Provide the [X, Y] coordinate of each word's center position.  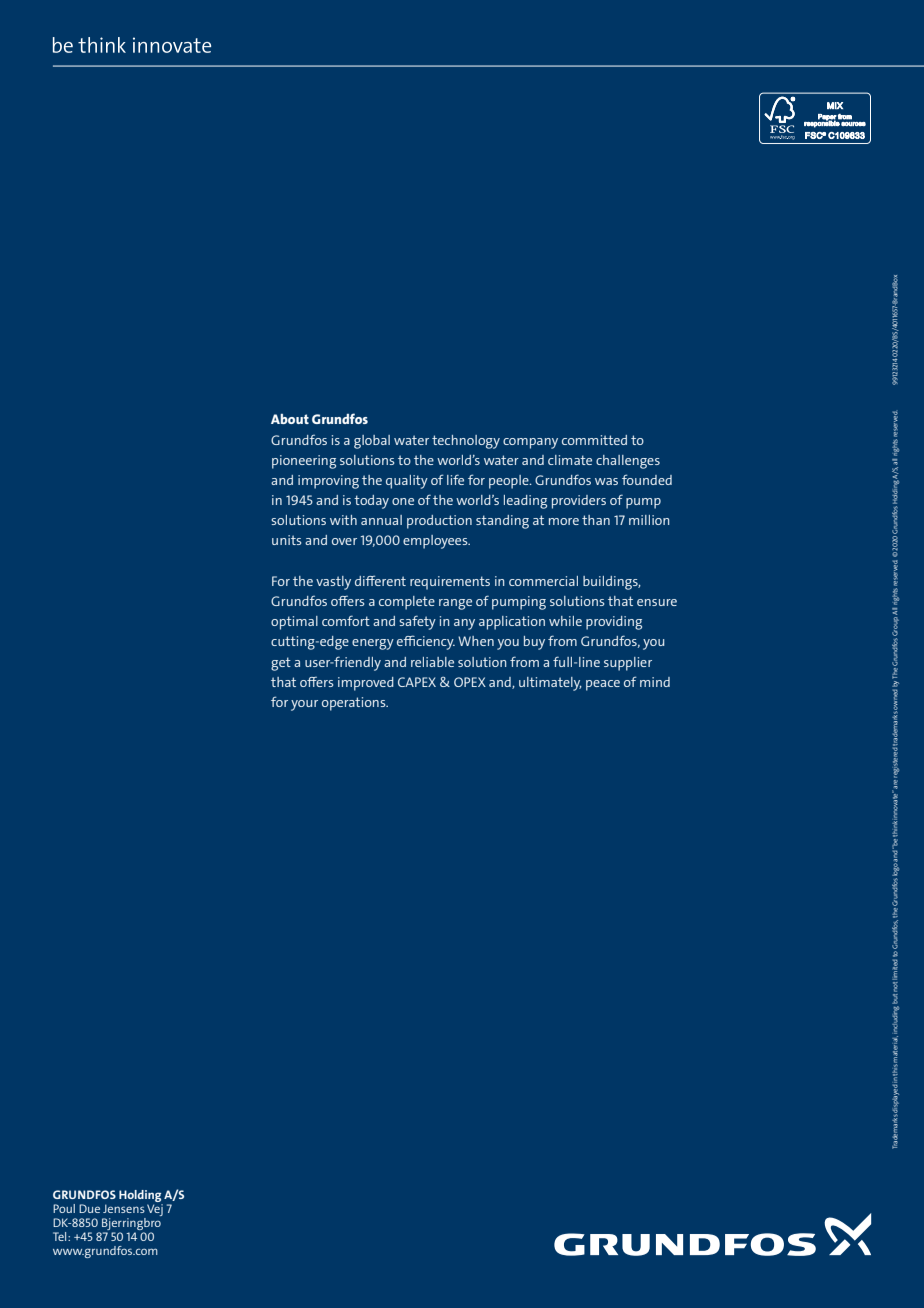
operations [355, 704]
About [290, 419]
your [304, 705]
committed [594, 440]
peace [603, 685]
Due [89, 1208]
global [372, 442]
